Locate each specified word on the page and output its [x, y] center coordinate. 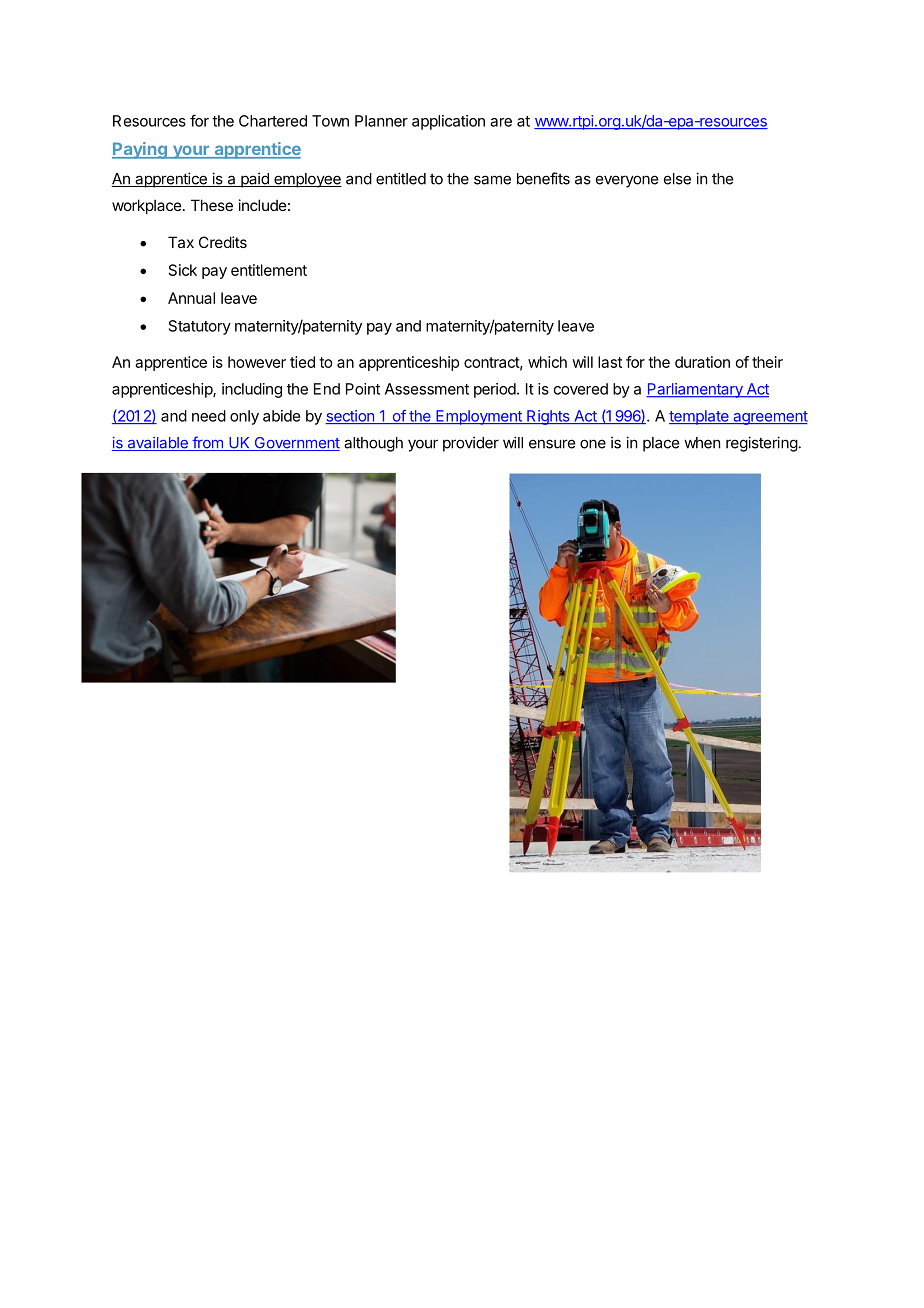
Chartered [273, 121]
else [677, 179]
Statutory [200, 327]
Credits [223, 242]
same [492, 180]
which [547, 362]
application [448, 122]
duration [702, 362]
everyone [627, 181]
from [207, 443]
